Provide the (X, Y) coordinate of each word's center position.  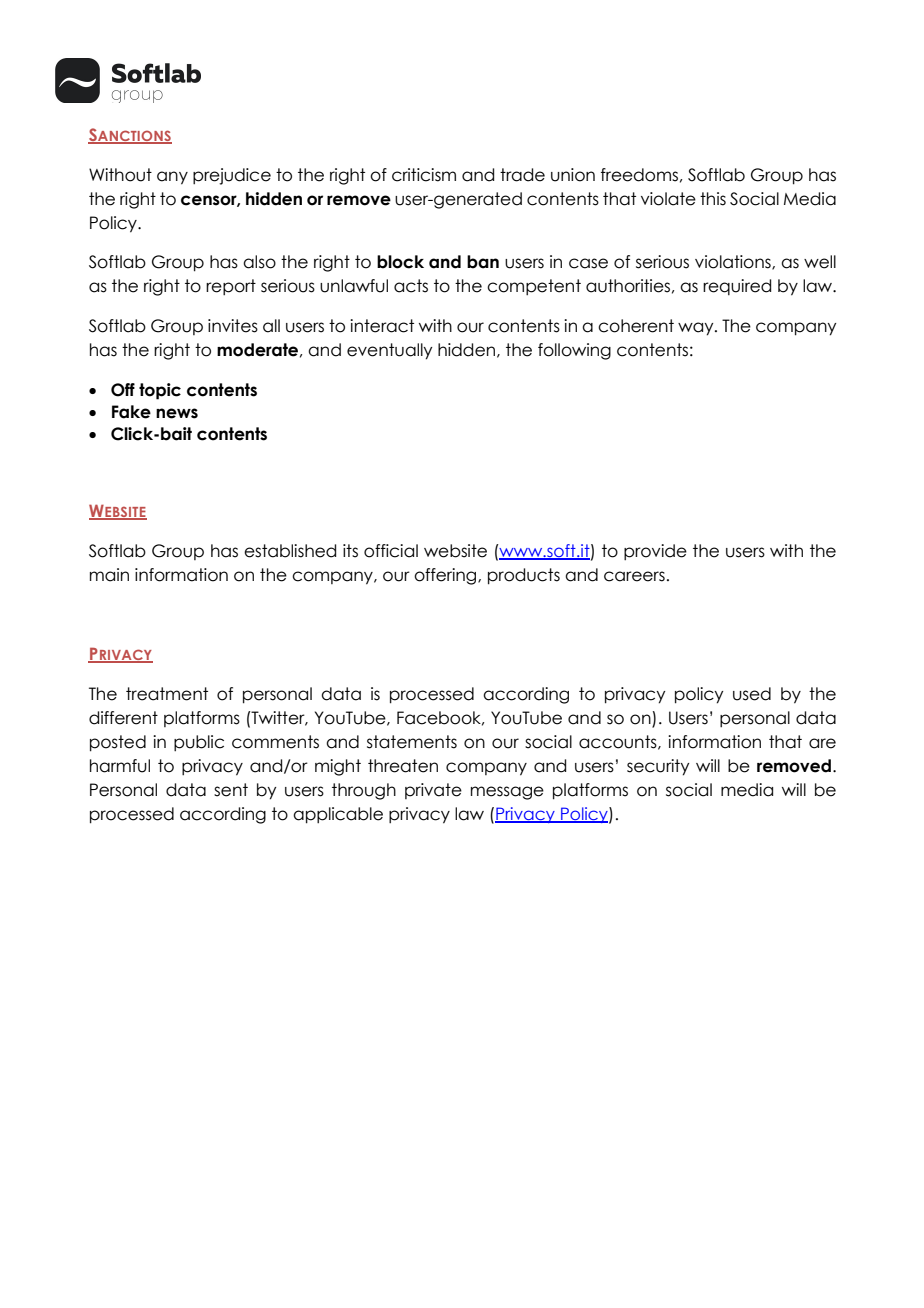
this (713, 199)
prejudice (232, 176)
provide (655, 552)
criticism (424, 175)
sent (231, 790)
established (290, 551)
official (391, 551)
